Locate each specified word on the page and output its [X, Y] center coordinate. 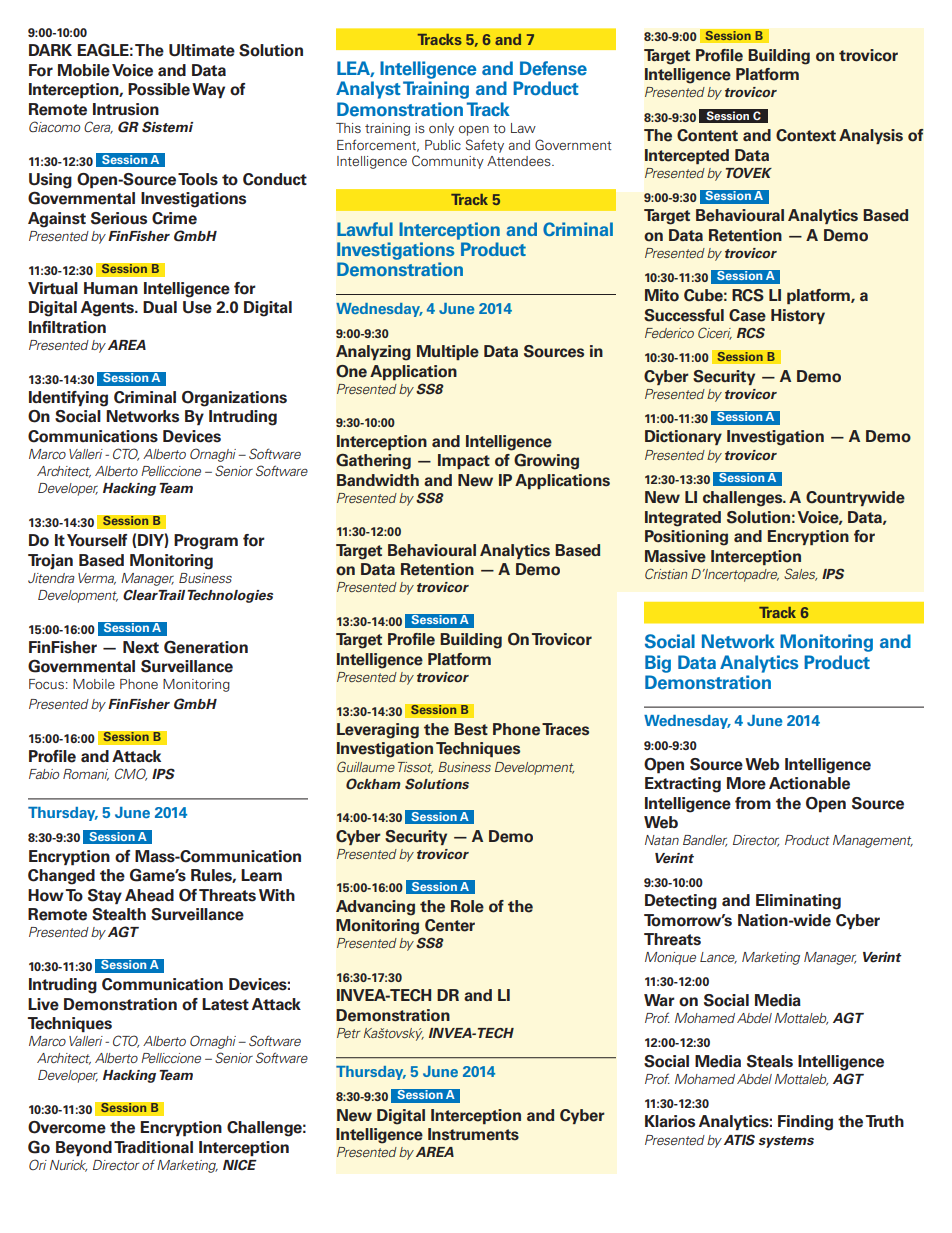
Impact [464, 461]
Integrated [683, 519]
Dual [160, 307]
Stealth [119, 914]
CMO [131, 774]
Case [747, 315]
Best [471, 729]
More [746, 783]
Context [806, 135]
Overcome [67, 1127]
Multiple [448, 352]
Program [206, 542]
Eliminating [798, 902]
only [441, 129]
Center [450, 925]
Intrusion [126, 109]
